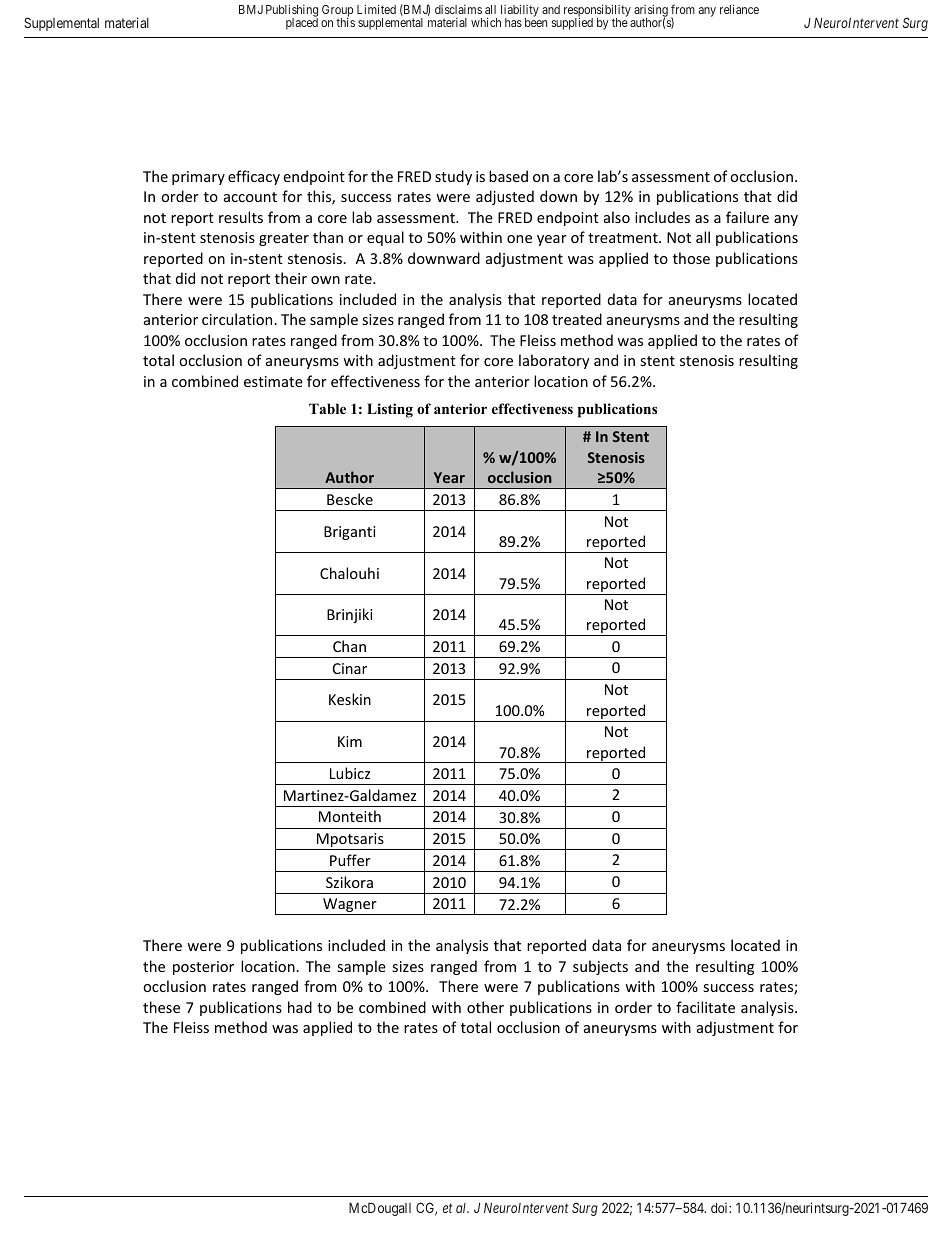 The width and height of the page is (952, 1233). What do you see at coordinates (577, 319) in the page?
I see `treated` at bounding box center [577, 319].
